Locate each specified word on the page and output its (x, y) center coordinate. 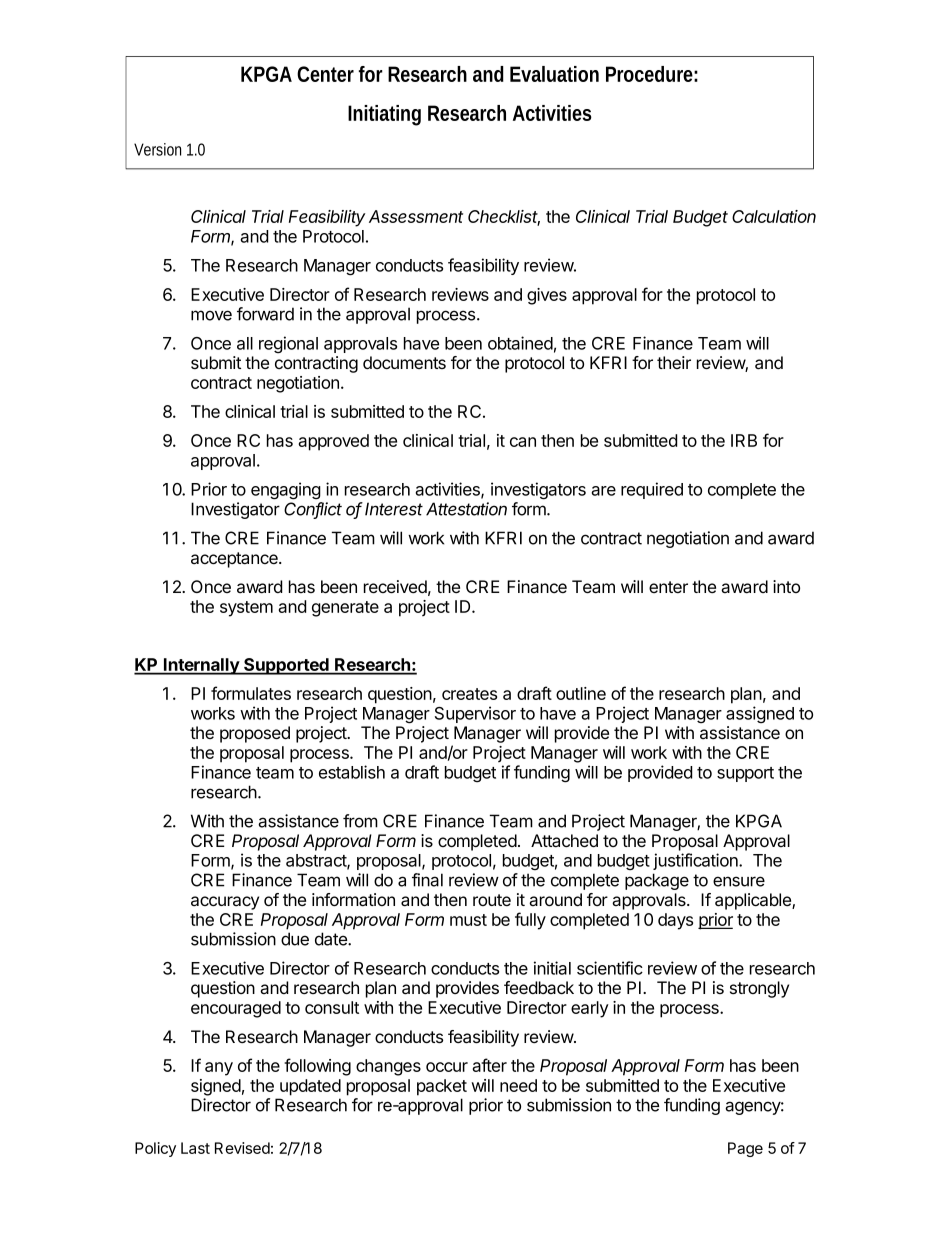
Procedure (649, 74)
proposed (255, 734)
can (523, 442)
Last (195, 1148)
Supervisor (475, 714)
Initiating (384, 115)
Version (157, 149)
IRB (744, 440)
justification (696, 861)
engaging (286, 491)
